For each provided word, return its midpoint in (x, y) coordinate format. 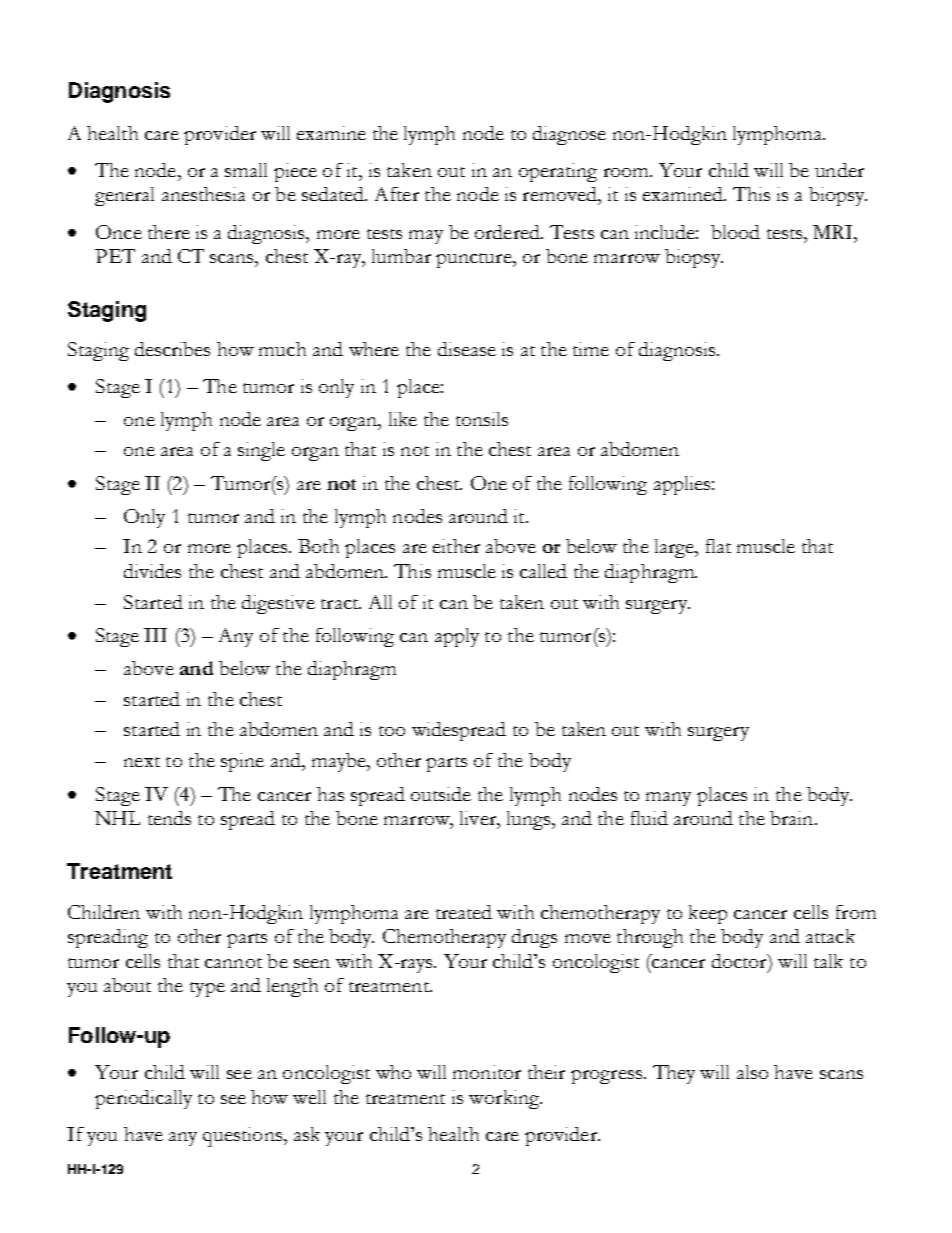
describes (172, 349)
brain (793, 818)
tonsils (482, 419)
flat (718, 546)
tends (169, 818)
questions (242, 1137)
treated (464, 912)
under (839, 170)
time (591, 349)
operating (558, 172)
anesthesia (203, 194)
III (155, 635)
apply (457, 637)
